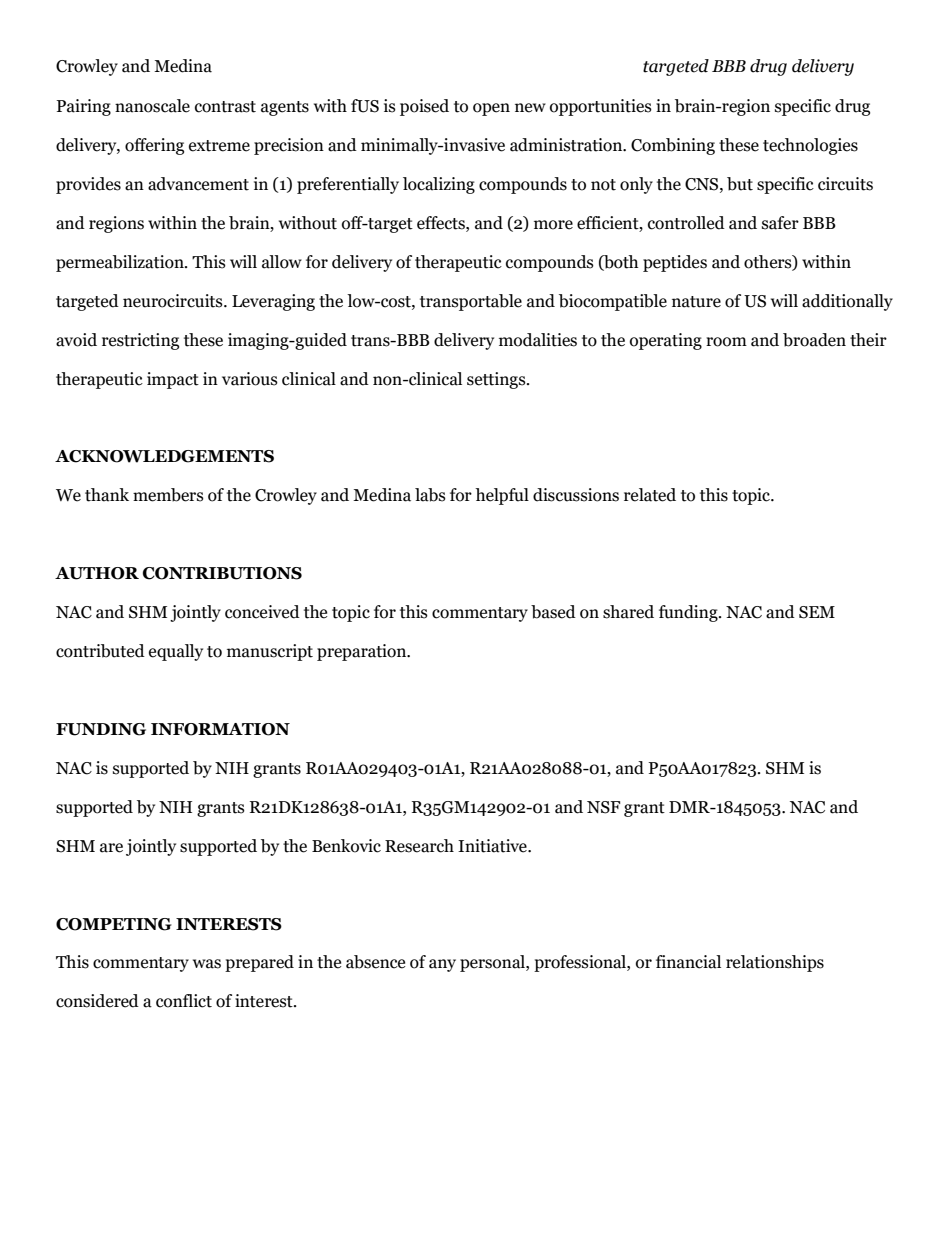 This image has width=952, height=1233. Describe the element at coordinates (176, 652) in the image. I see `equally` at that location.
